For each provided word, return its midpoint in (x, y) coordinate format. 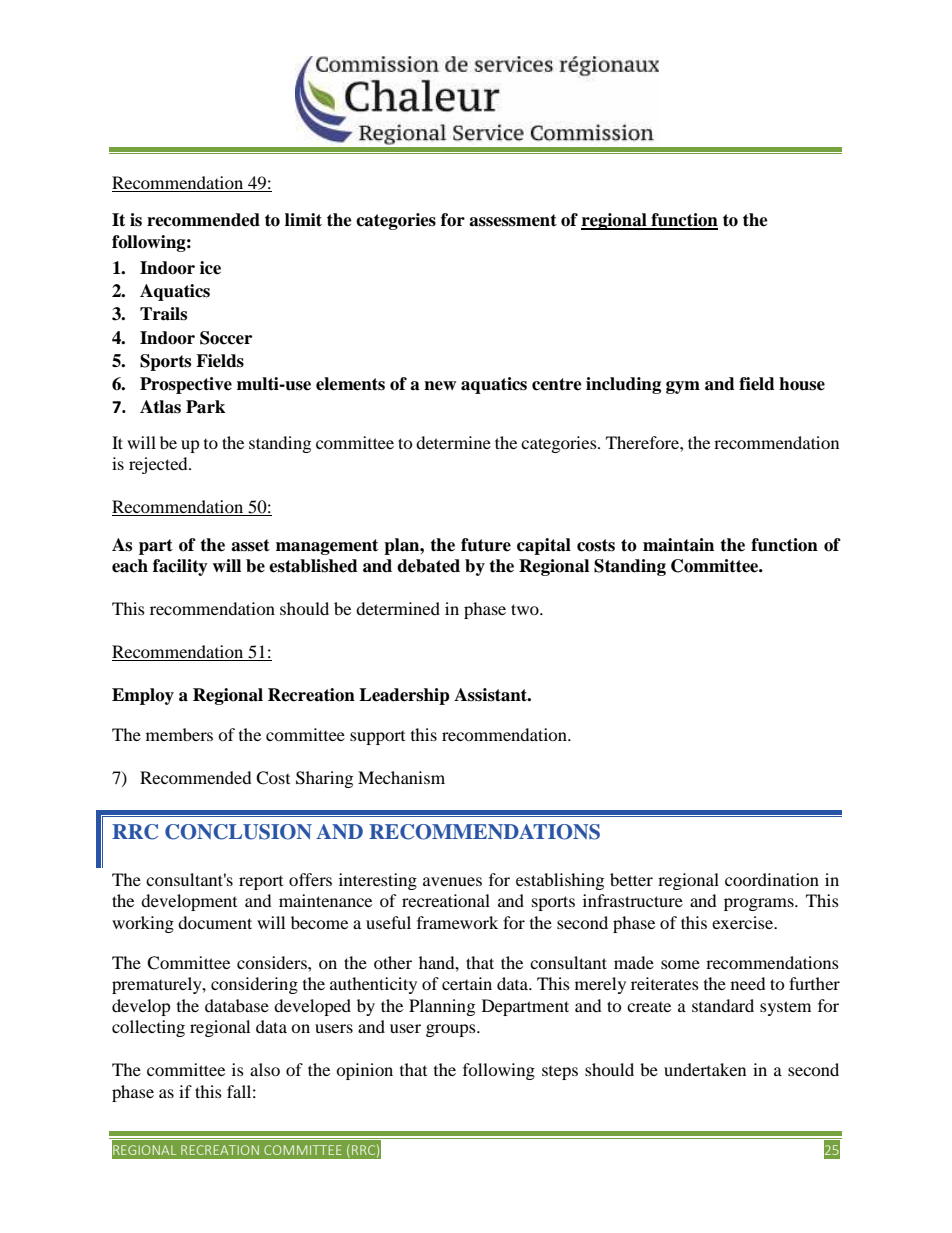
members (179, 734)
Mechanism (401, 777)
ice (210, 268)
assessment (513, 220)
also (265, 1069)
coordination (772, 879)
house (802, 384)
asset (250, 545)
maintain (678, 545)
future (486, 545)
